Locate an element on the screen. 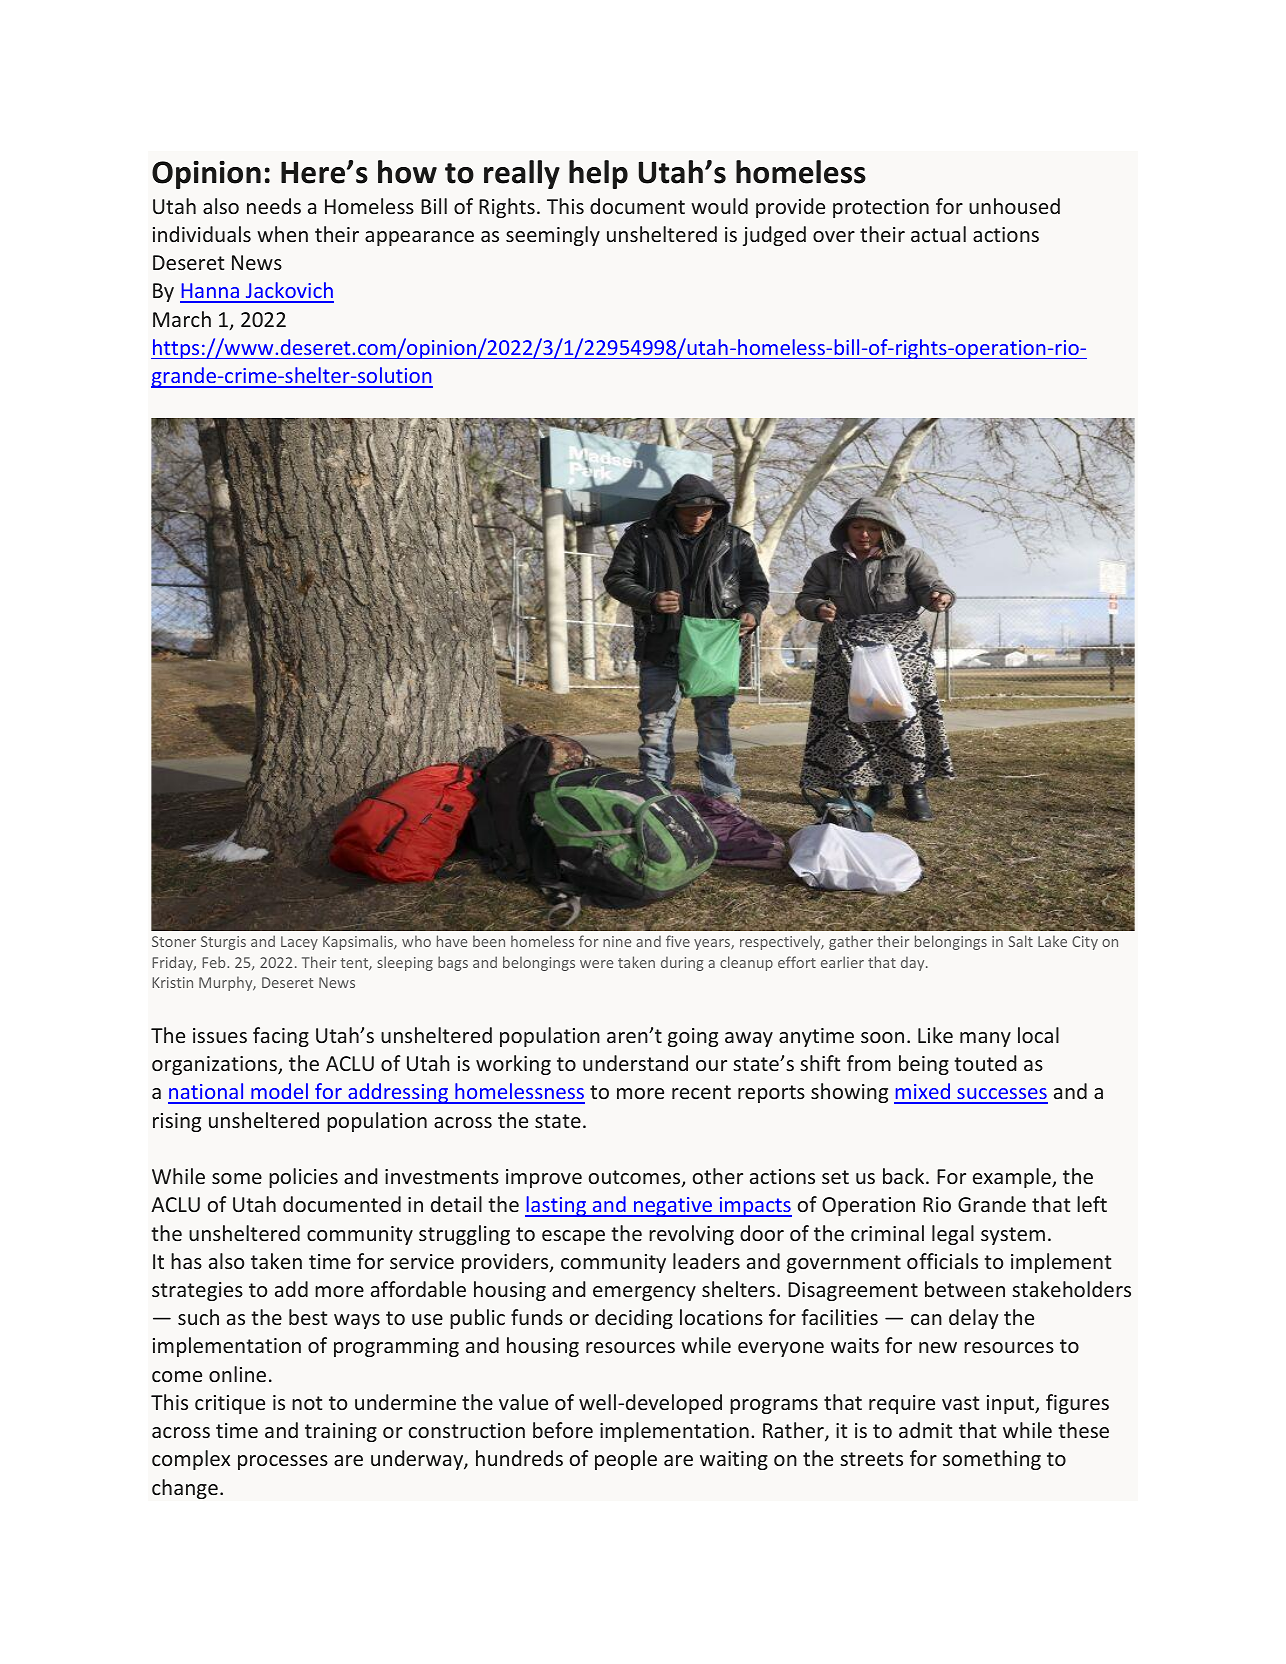 The height and width of the screenshot is (1664, 1286). actual is located at coordinates (938, 234).
